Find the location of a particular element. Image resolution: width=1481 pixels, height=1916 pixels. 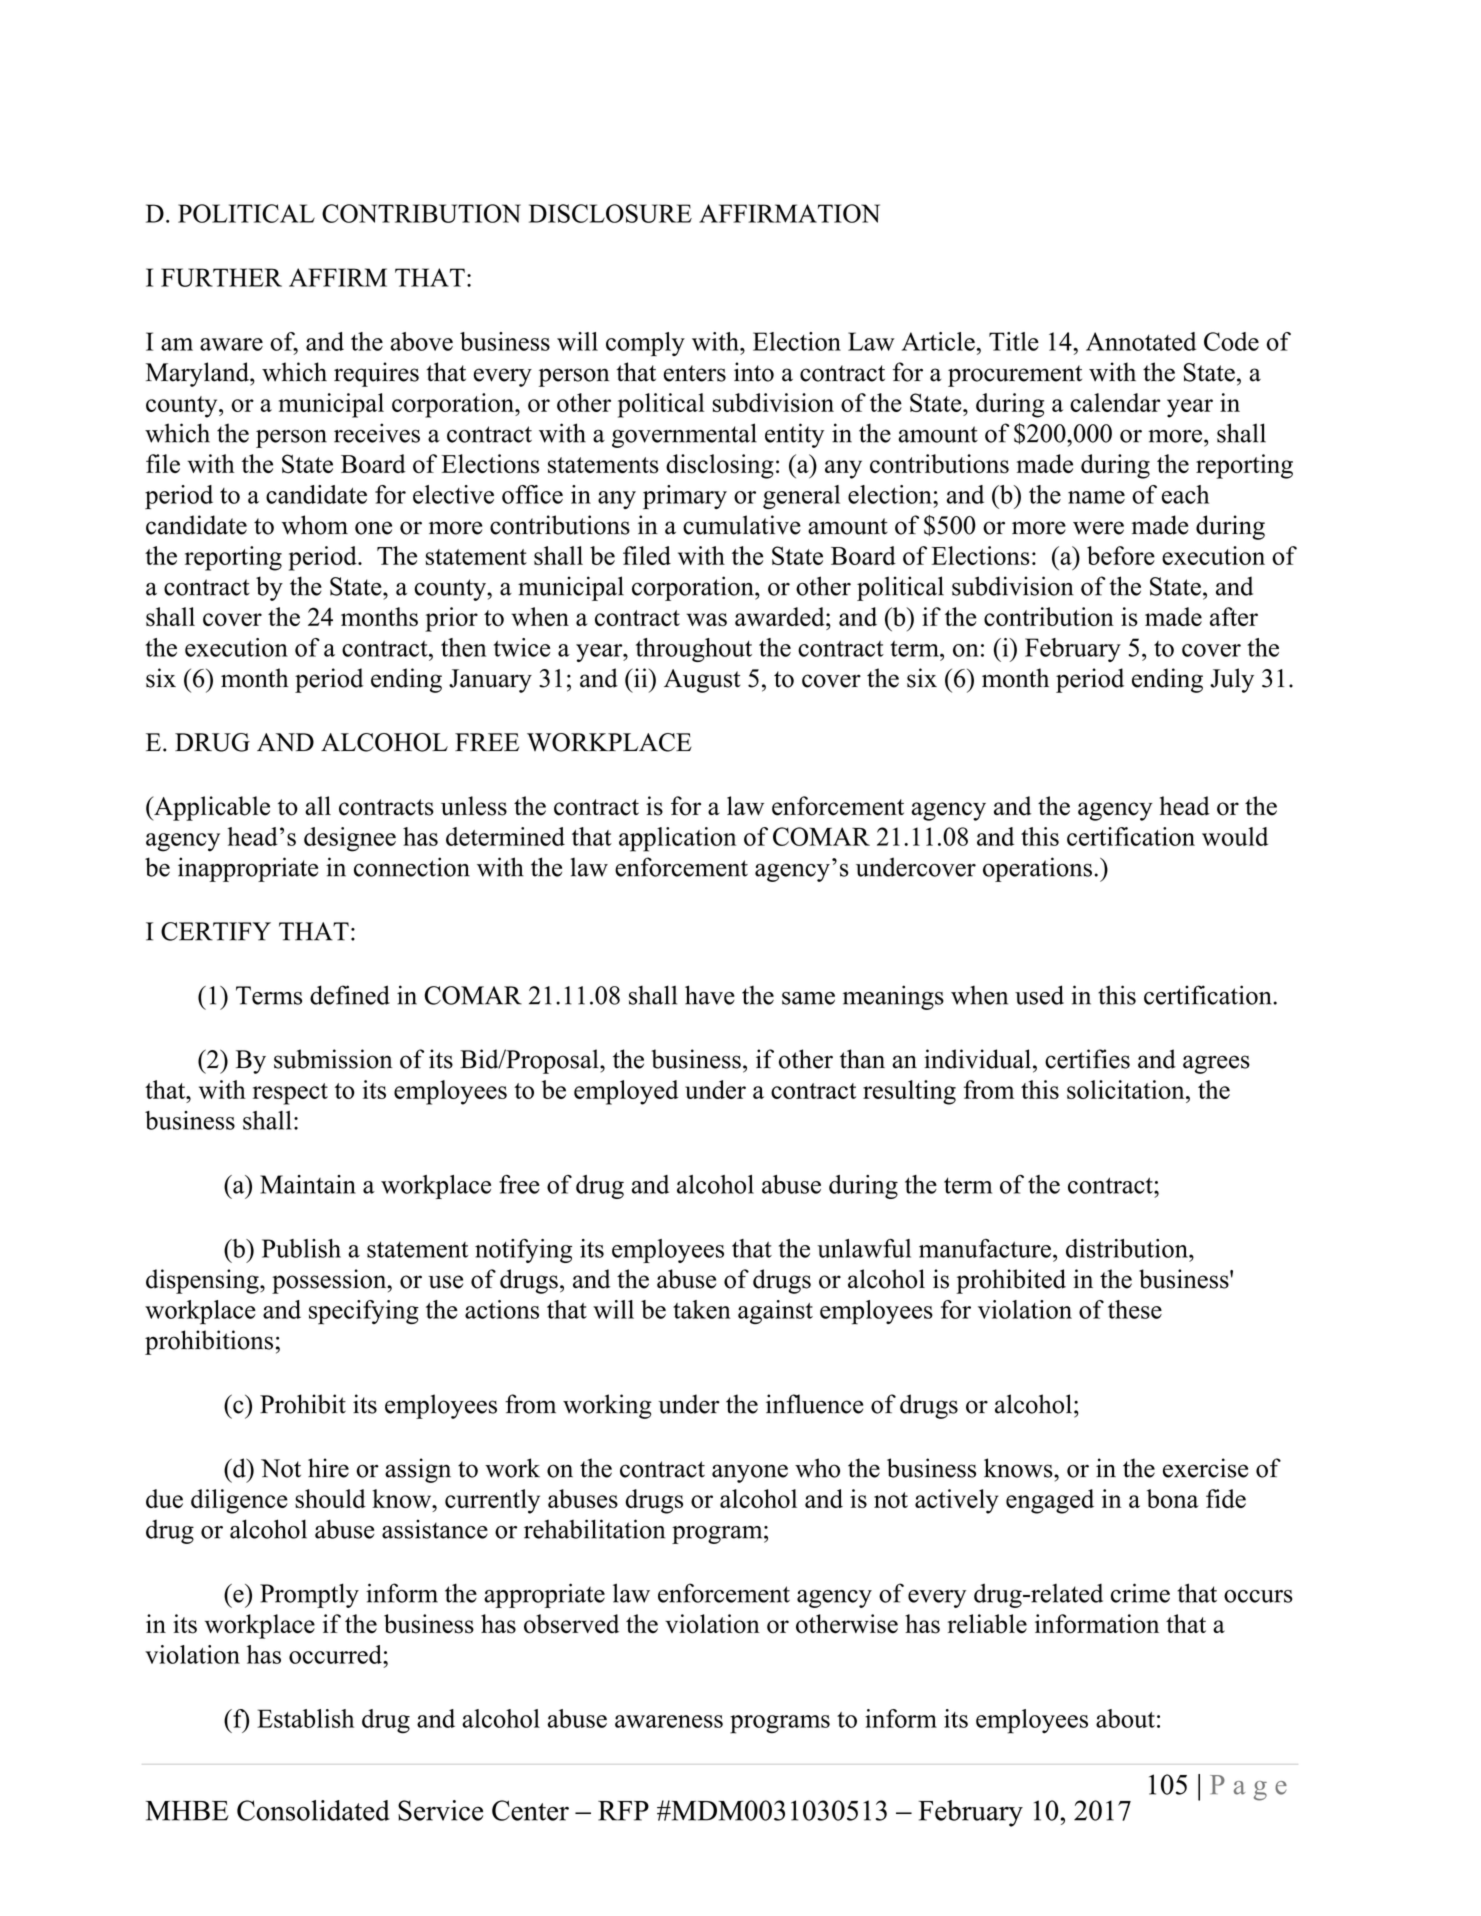

Establish is located at coordinates (305, 1718).
